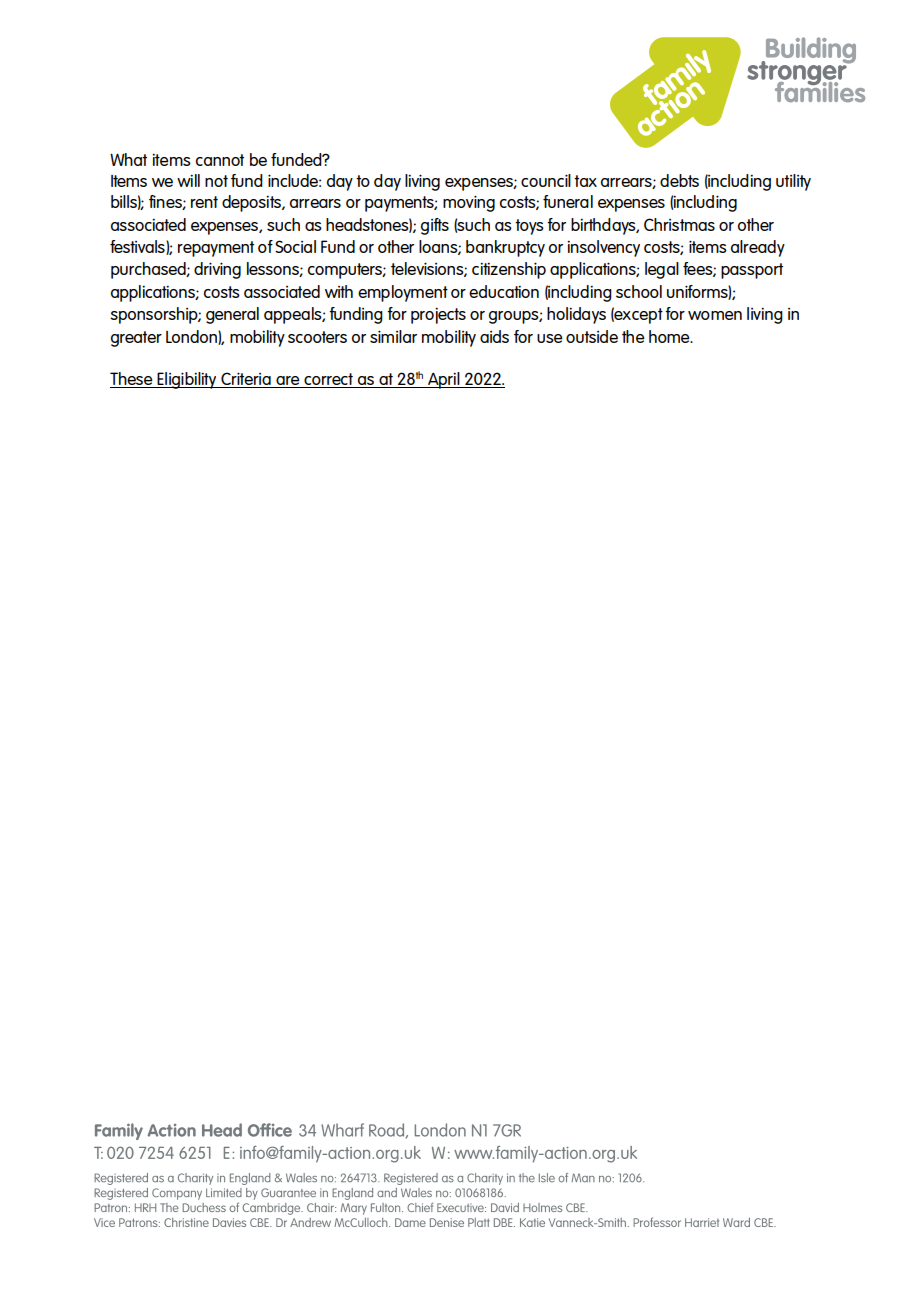 This screenshot has width=924, height=1308. What do you see at coordinates (220, 160) in the screenshot?
I see `cannot` at bounding box center [220, 160].
